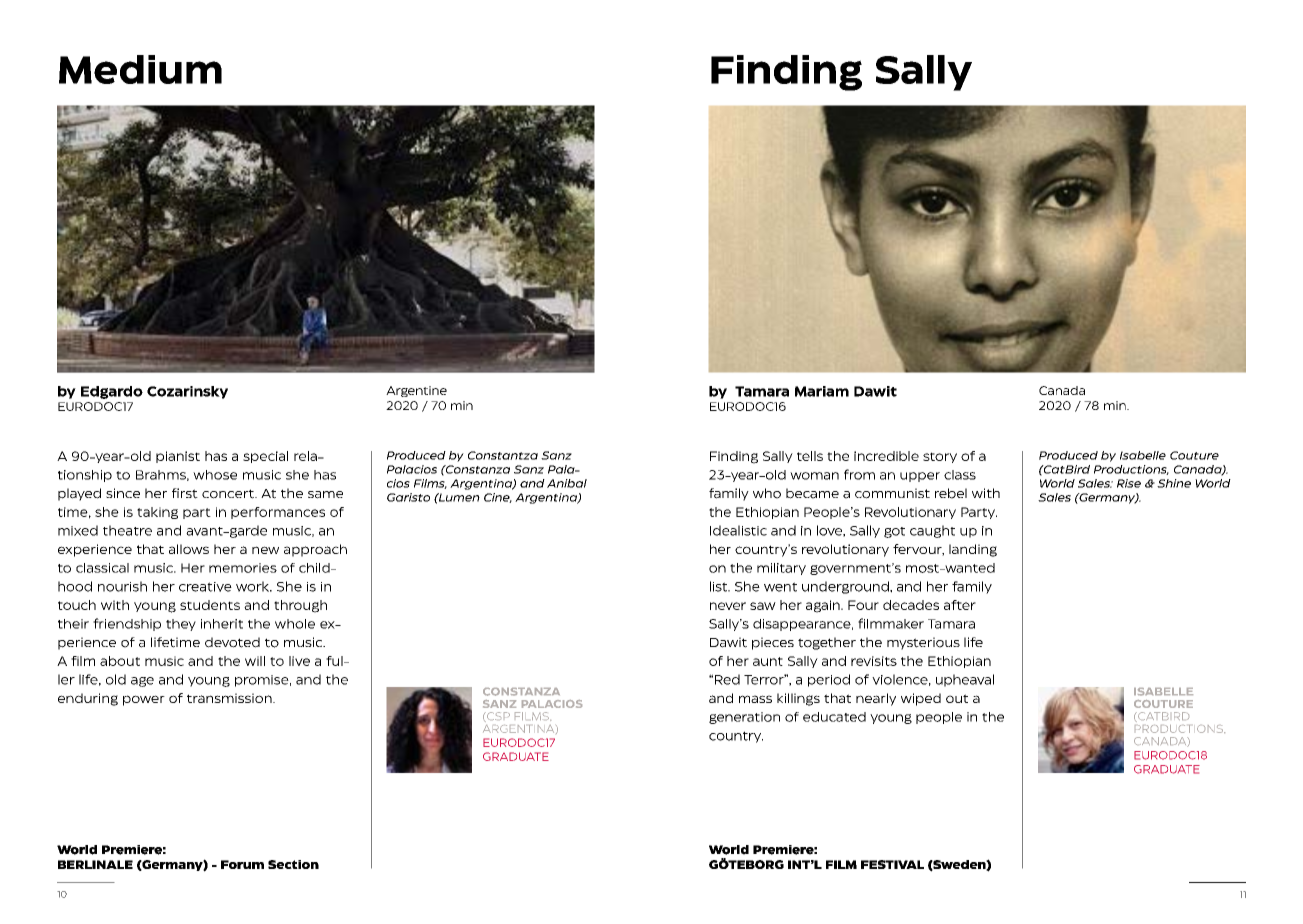 This document has width=1303, height=924. Describe the element at coordinates (886, 456) in the document. I see `incredible` at that location.
